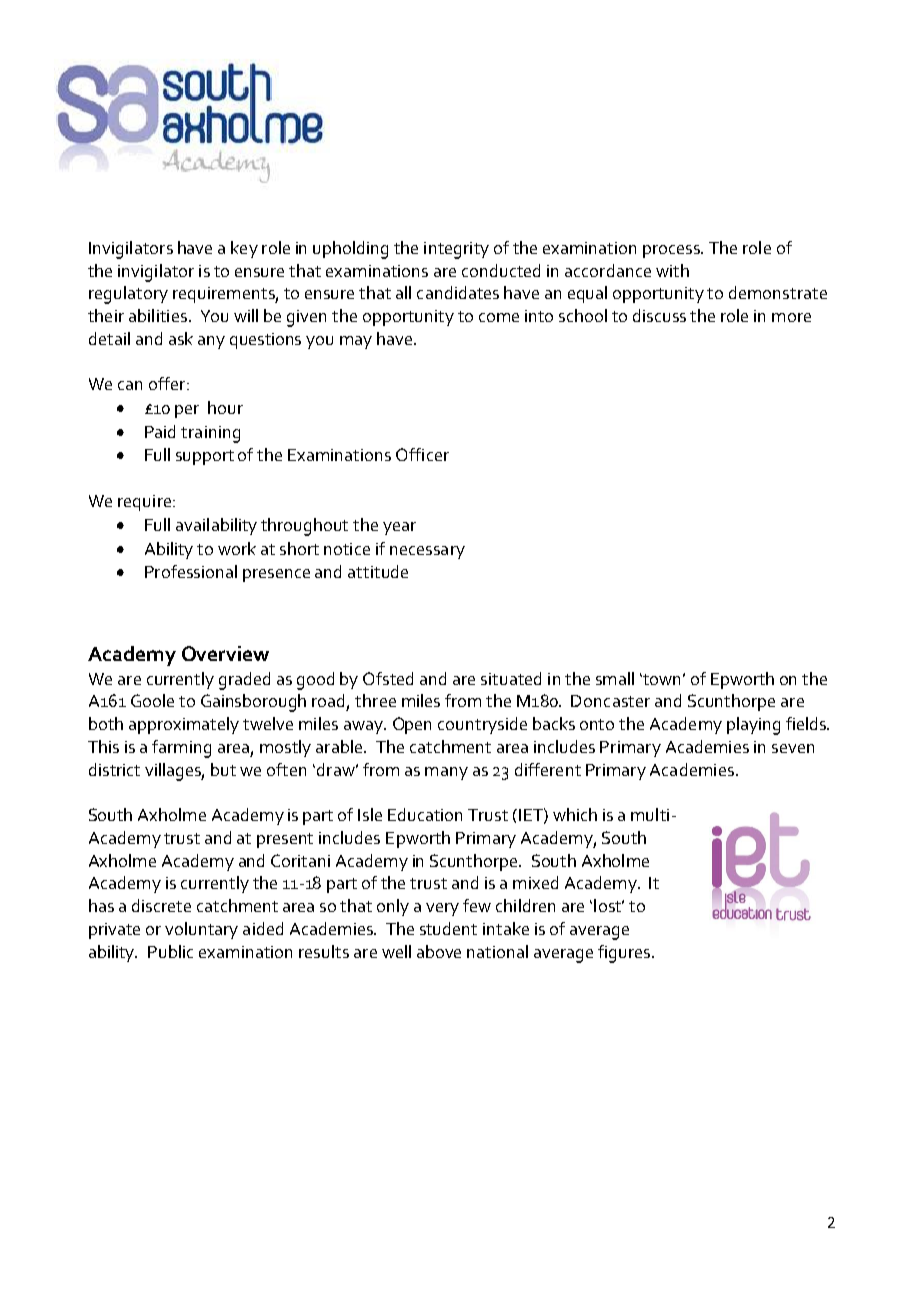 This screenshot has width=924, height=1308. Describe the element at coordinates (378, 571) in the screenshot. I see `attitude` at that location.
